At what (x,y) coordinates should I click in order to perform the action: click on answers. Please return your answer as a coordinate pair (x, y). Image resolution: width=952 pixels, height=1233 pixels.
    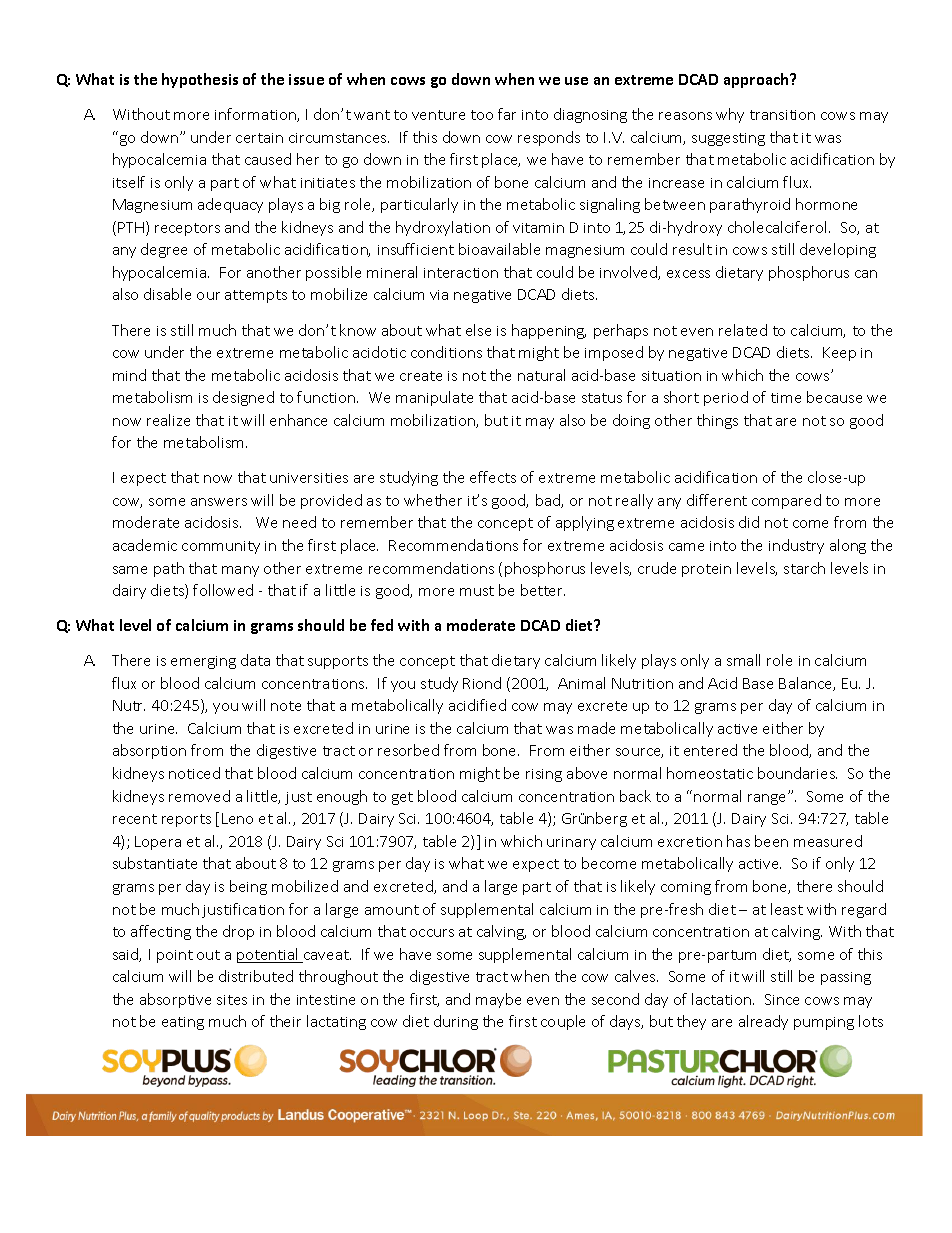
    Looking at the image, I should click on (219, 502).
